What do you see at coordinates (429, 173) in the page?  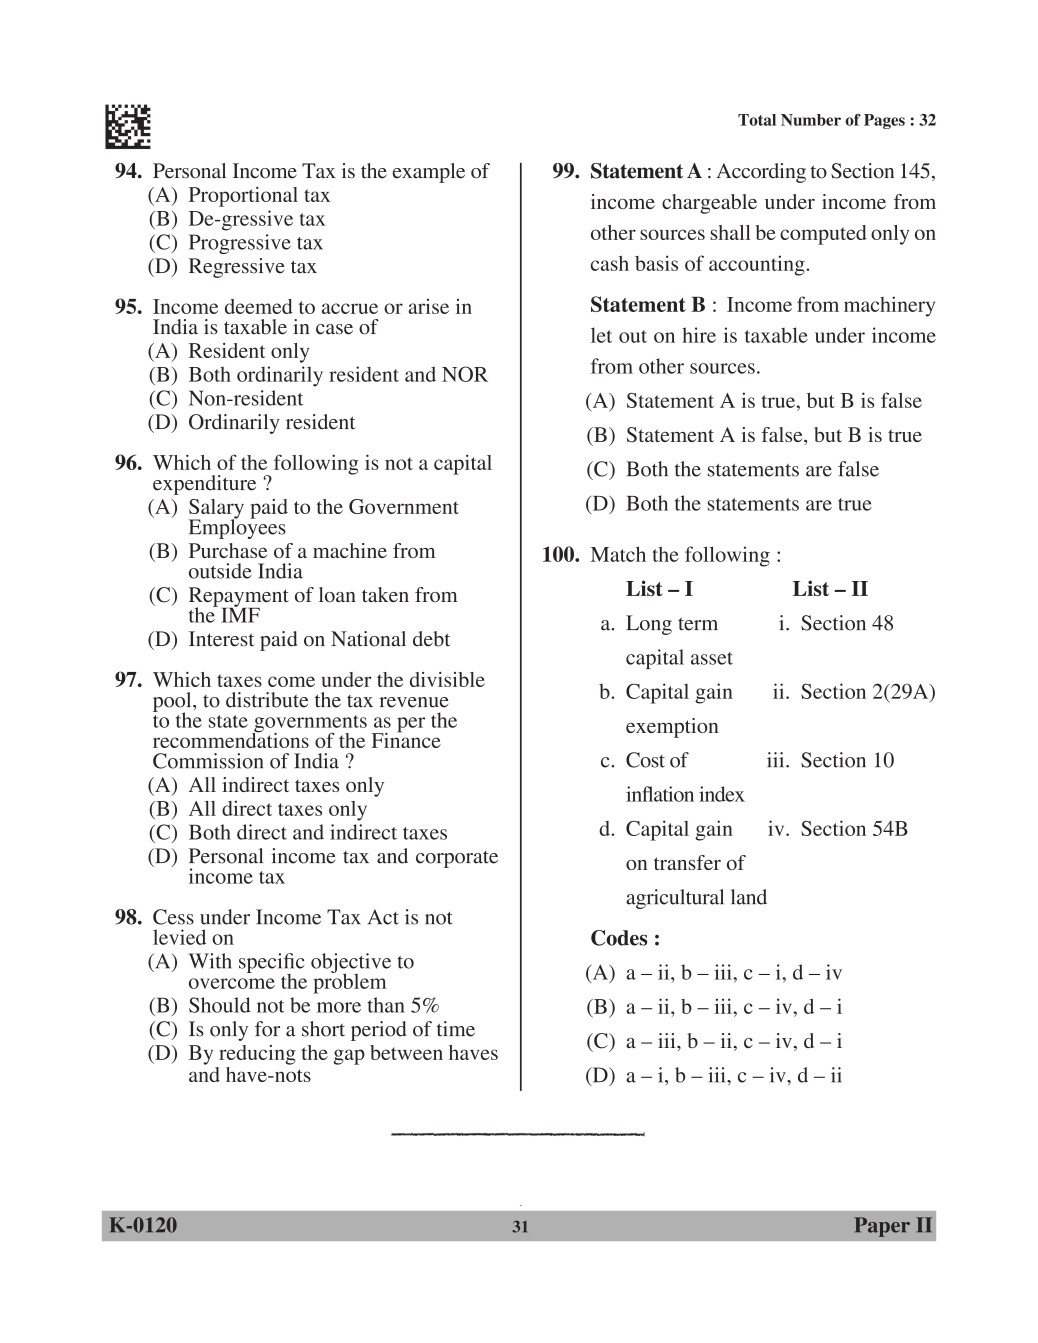 I see `example` at bounding box center [429, 173].
